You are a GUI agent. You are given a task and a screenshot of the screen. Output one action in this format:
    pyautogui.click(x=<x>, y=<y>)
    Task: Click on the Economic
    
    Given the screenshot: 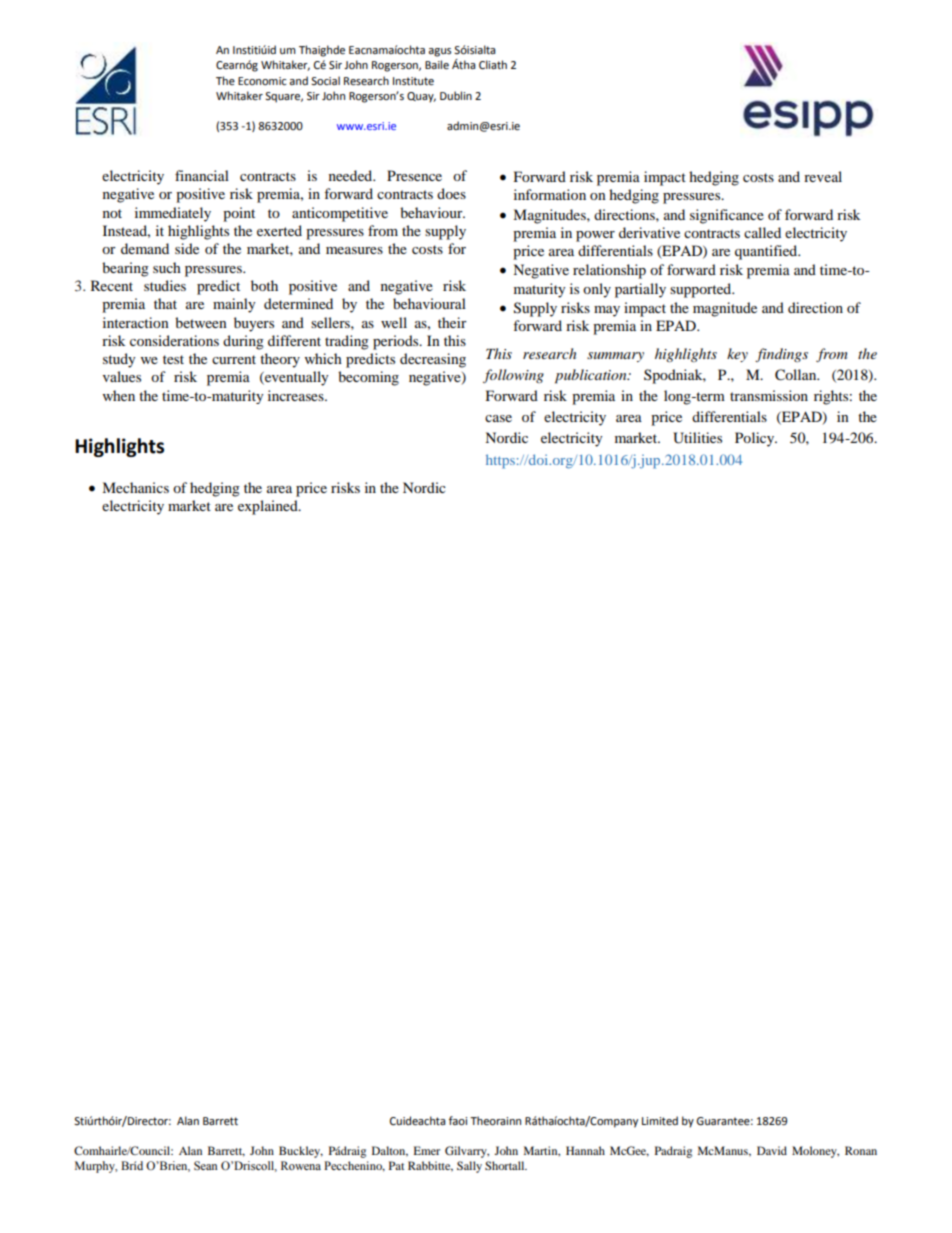 What is the action you would take?
    pyautogui.click(x=262, y=81)
